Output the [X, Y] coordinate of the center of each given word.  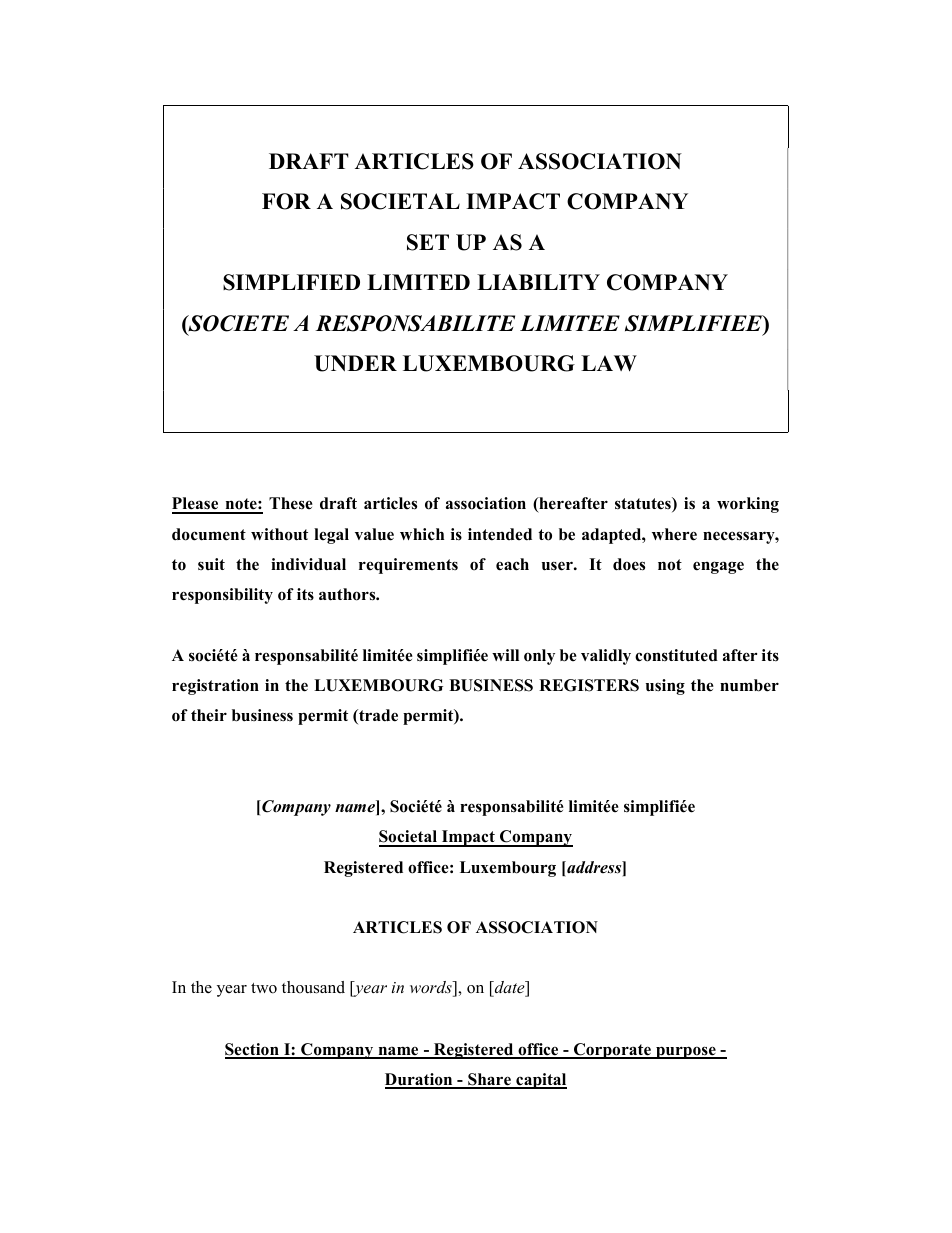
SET [428, 242]
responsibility [222, 596]
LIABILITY [538, 282]
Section [253, 1050]
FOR [286, 201]
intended [500, 534]
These [291, 503]
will [505, 655]
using [665, 687]
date [510, 989]
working [748, 505]
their [209, 715]
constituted [676, 655]
